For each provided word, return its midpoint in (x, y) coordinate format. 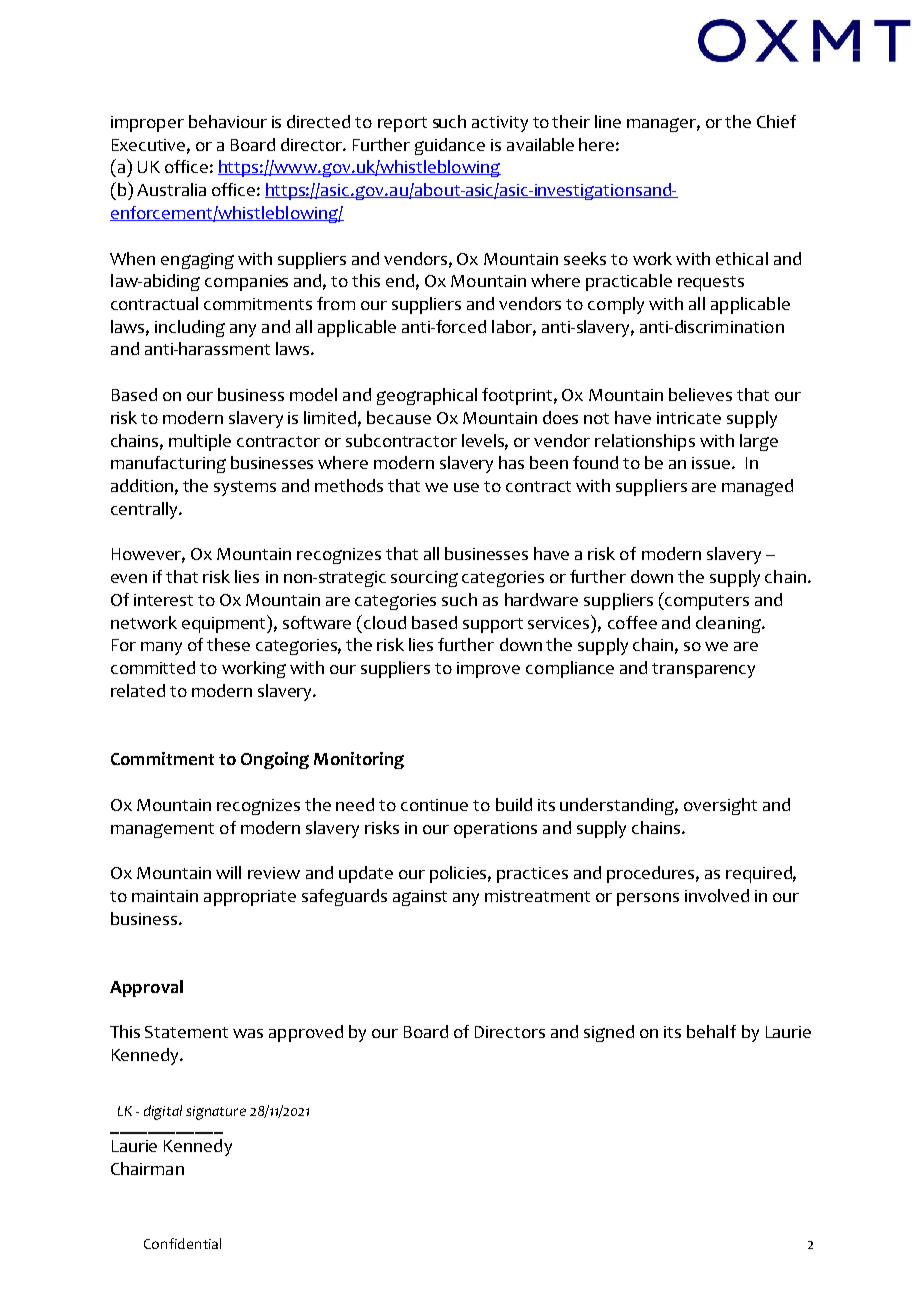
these (228, 644)
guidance (450, 146)
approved (306, 1033)
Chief (776, 121)
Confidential (182, 1243)
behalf (711, 1031)
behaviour (228, 121)
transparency (703, 670)
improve (488, 670)
